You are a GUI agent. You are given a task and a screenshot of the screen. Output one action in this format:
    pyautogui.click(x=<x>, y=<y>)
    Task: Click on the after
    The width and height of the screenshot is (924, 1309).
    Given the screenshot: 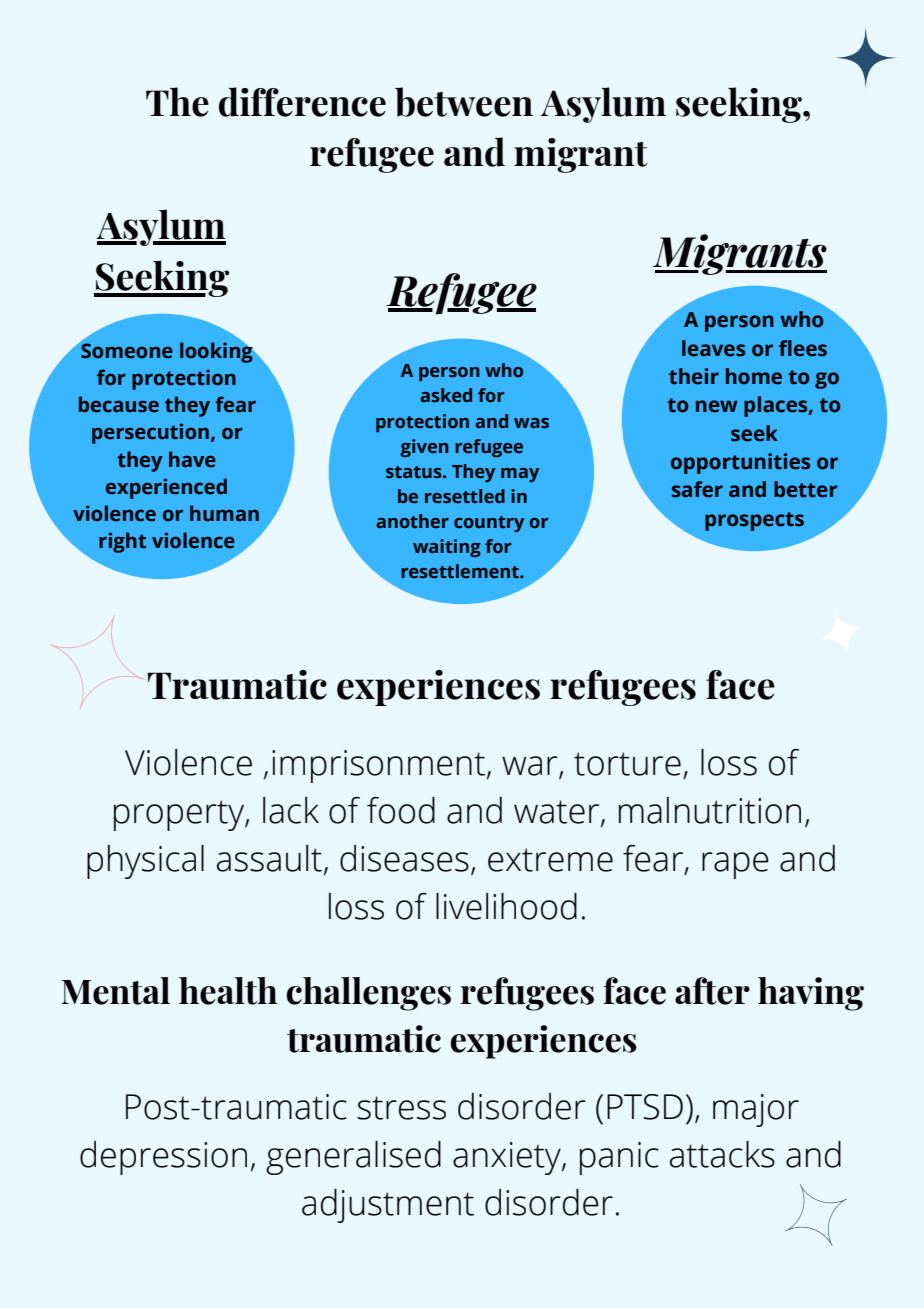 What is the action you would take?
    pyautogui.click(x=712, y=991)
